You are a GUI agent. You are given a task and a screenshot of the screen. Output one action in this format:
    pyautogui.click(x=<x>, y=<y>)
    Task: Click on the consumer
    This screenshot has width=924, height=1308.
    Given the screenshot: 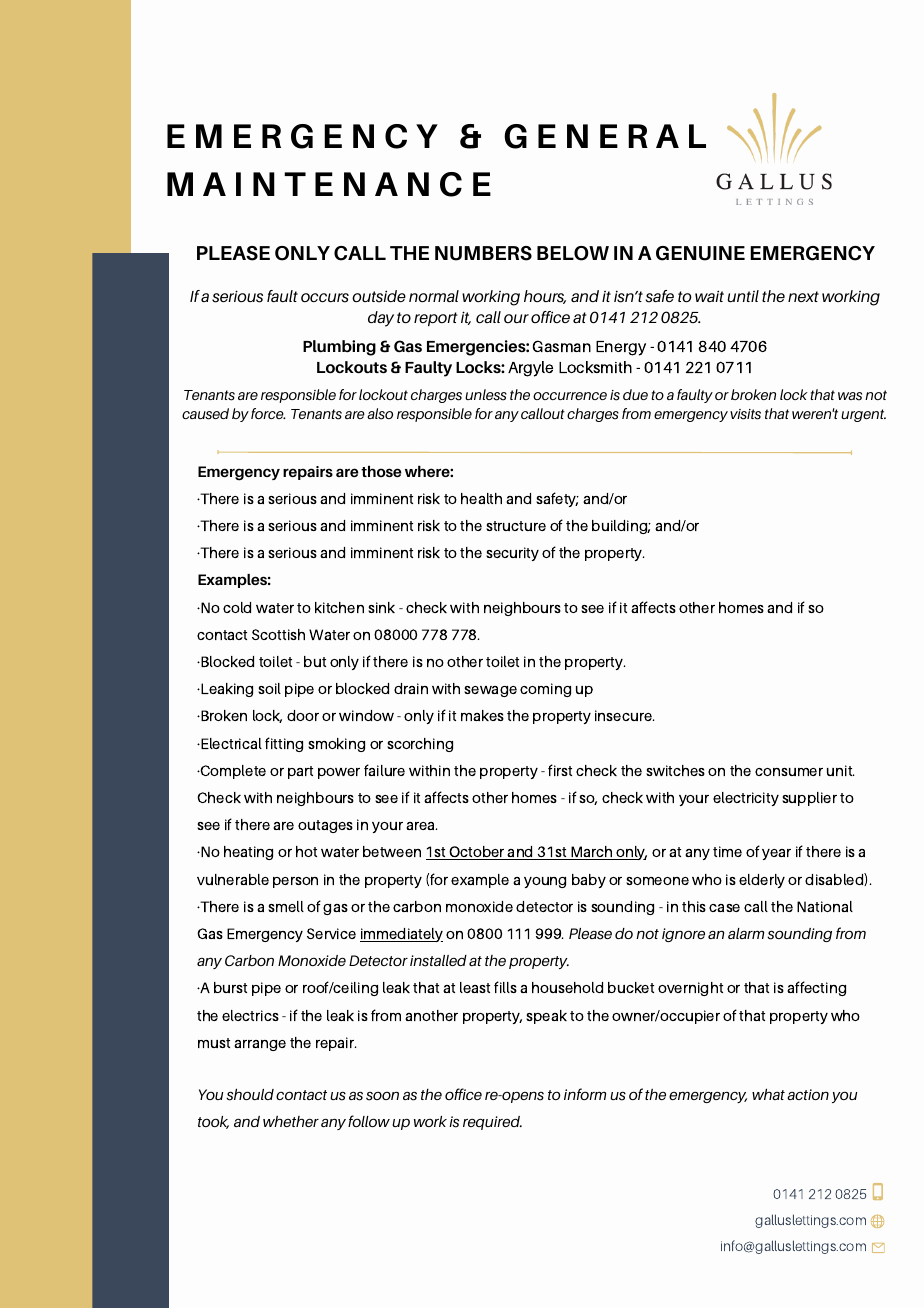 What is the action you would take?
    pyautogui.click(x=789, y=772)
